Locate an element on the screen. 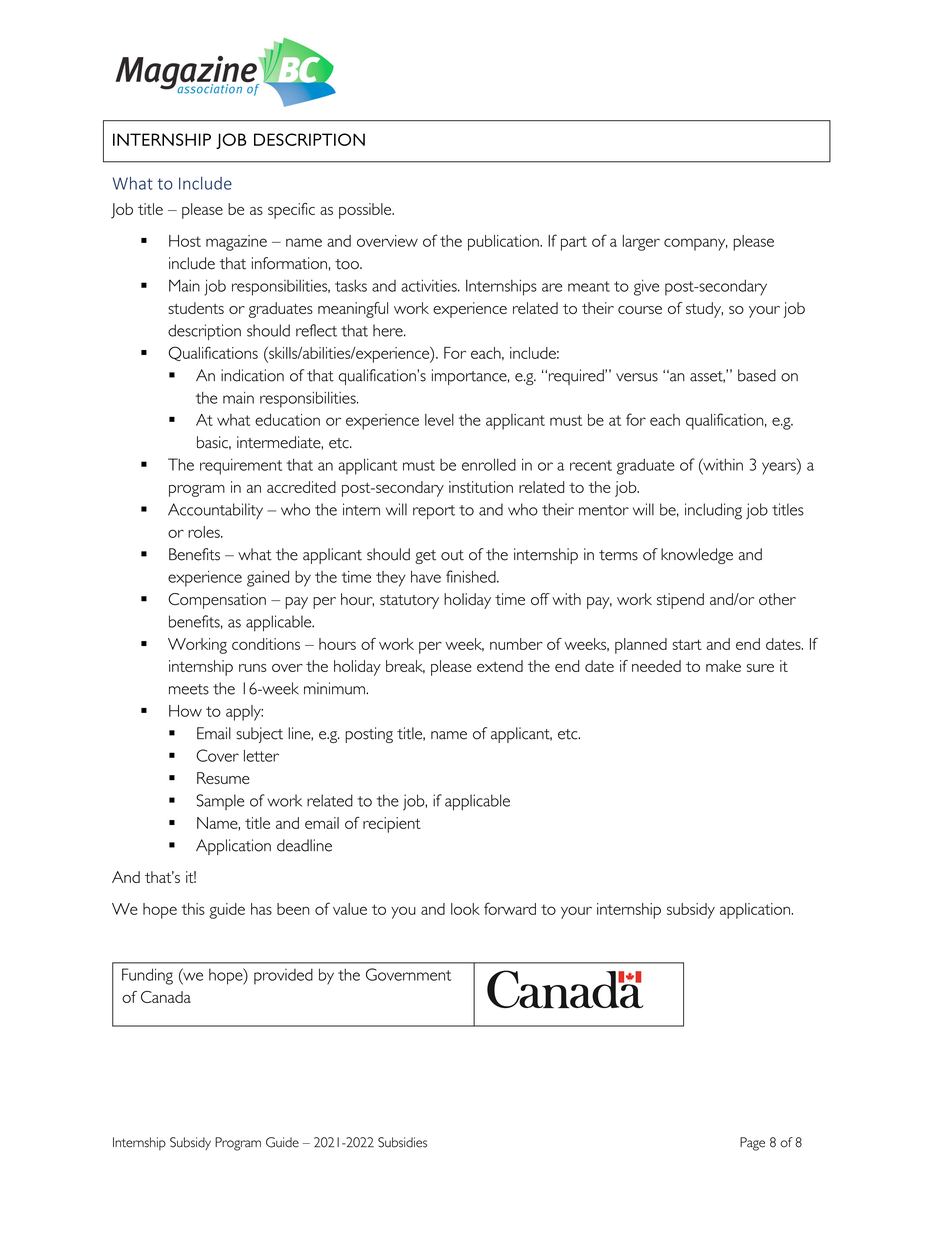  publication is located at coordinates (504, 243).
